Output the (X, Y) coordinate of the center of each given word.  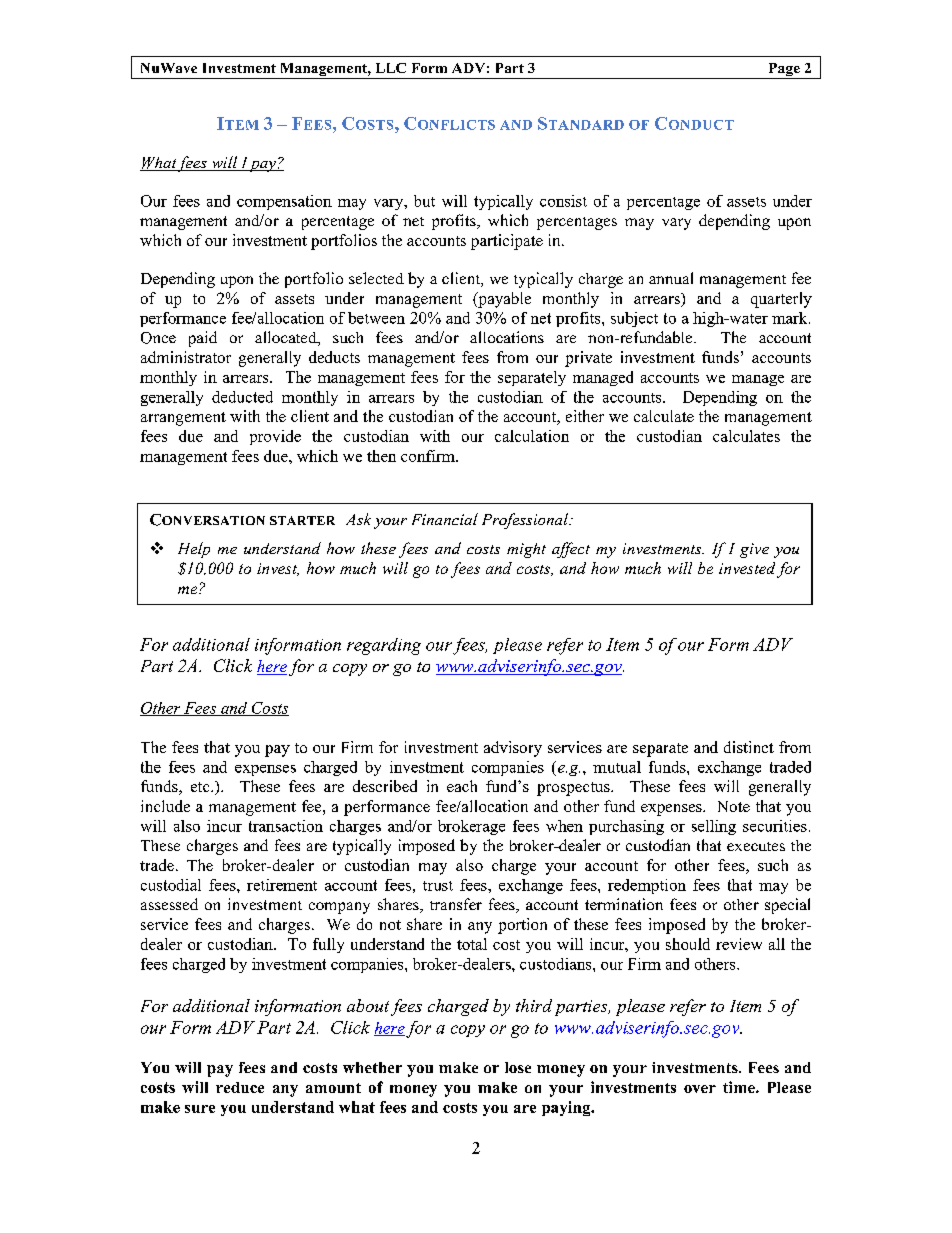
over (700, 1089)
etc (201, 787)
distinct (749, 747)
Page (784, 71)
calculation (532, 436)
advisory (513, 749)
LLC (391, 68)
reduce (240, 1087)
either (585, 416)
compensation (284, 202)
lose (518, 1067)
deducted (242, 397)
